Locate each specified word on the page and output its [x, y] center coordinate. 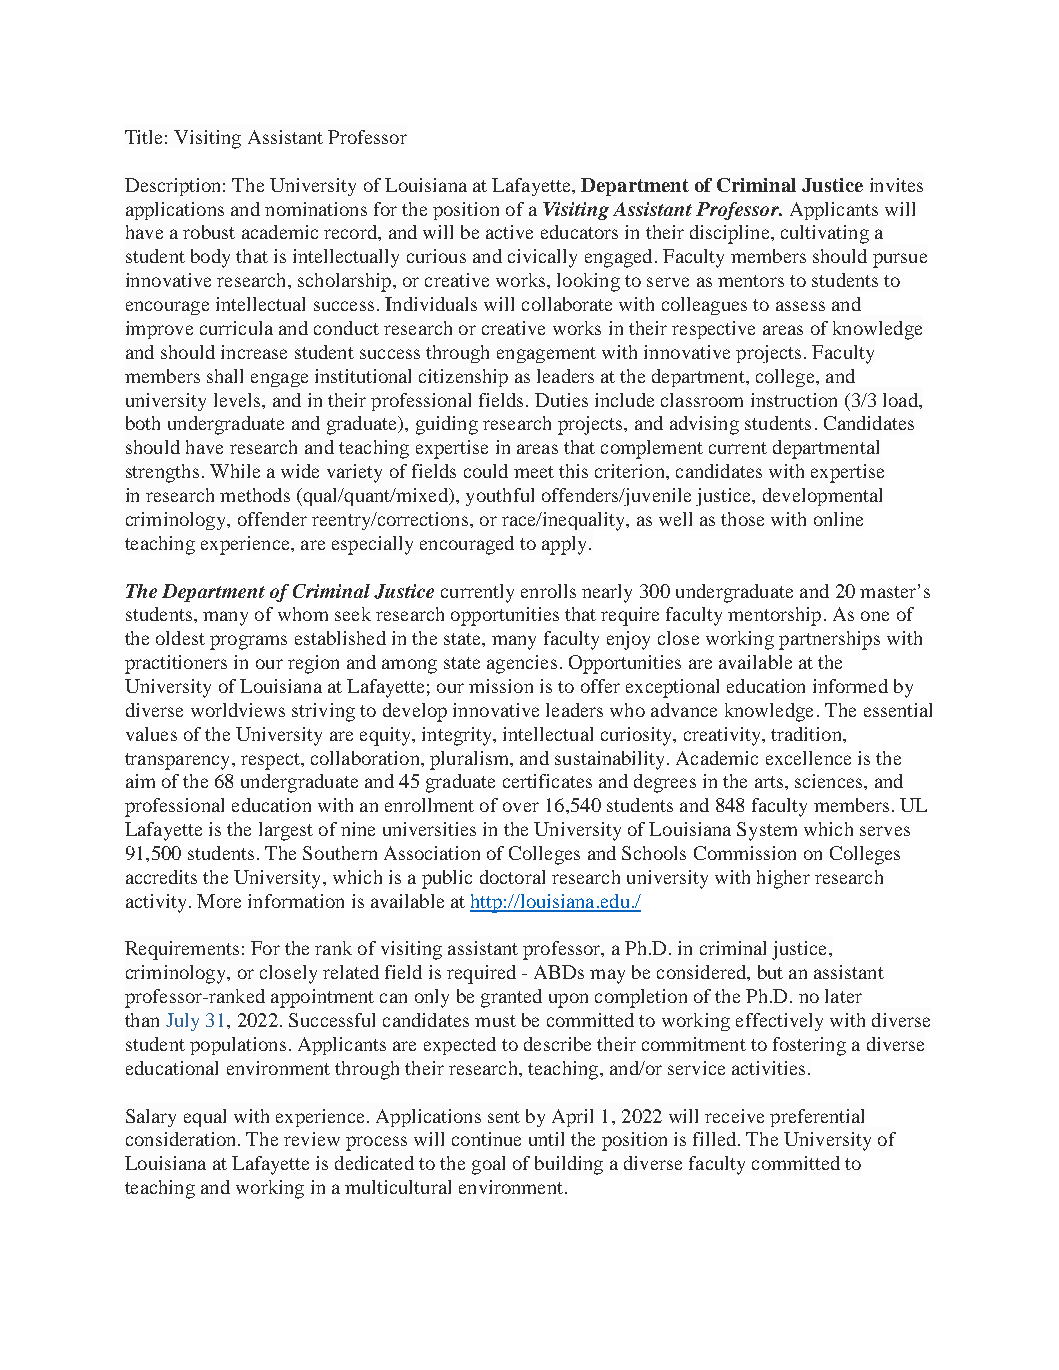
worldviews [238, 710]
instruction [794, 400]
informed [850, 686]
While [235, 471]
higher [783, 879]
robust [209, 232]
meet [534, 472]
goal [488, 1165]
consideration [182, 1139]
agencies [522, 664]
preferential [817, 1118]
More [219, 901]
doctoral [512, 877]
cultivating [825, 234]
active [509, 232]
